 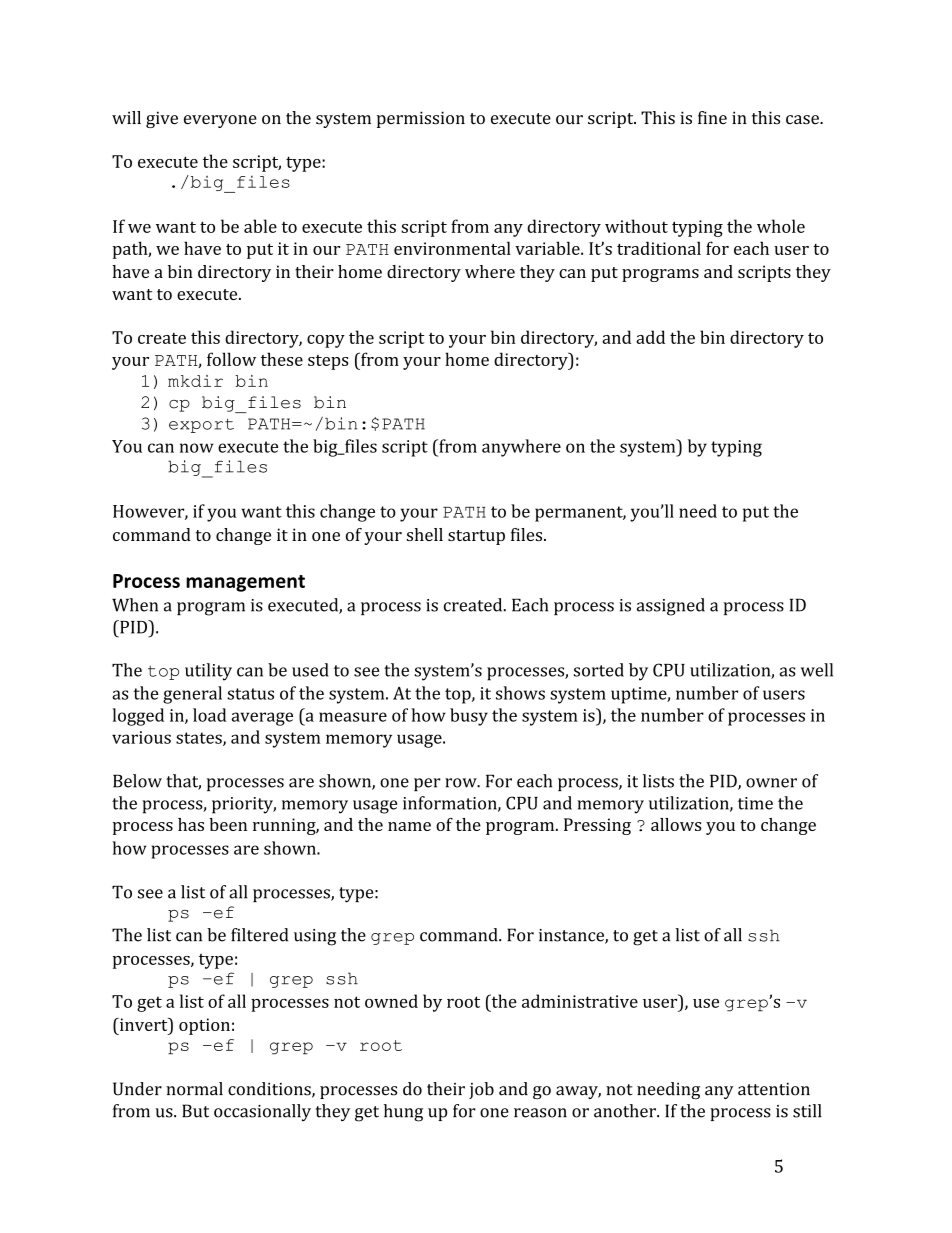 I want to click on job, so click(x=481, y=1090).
